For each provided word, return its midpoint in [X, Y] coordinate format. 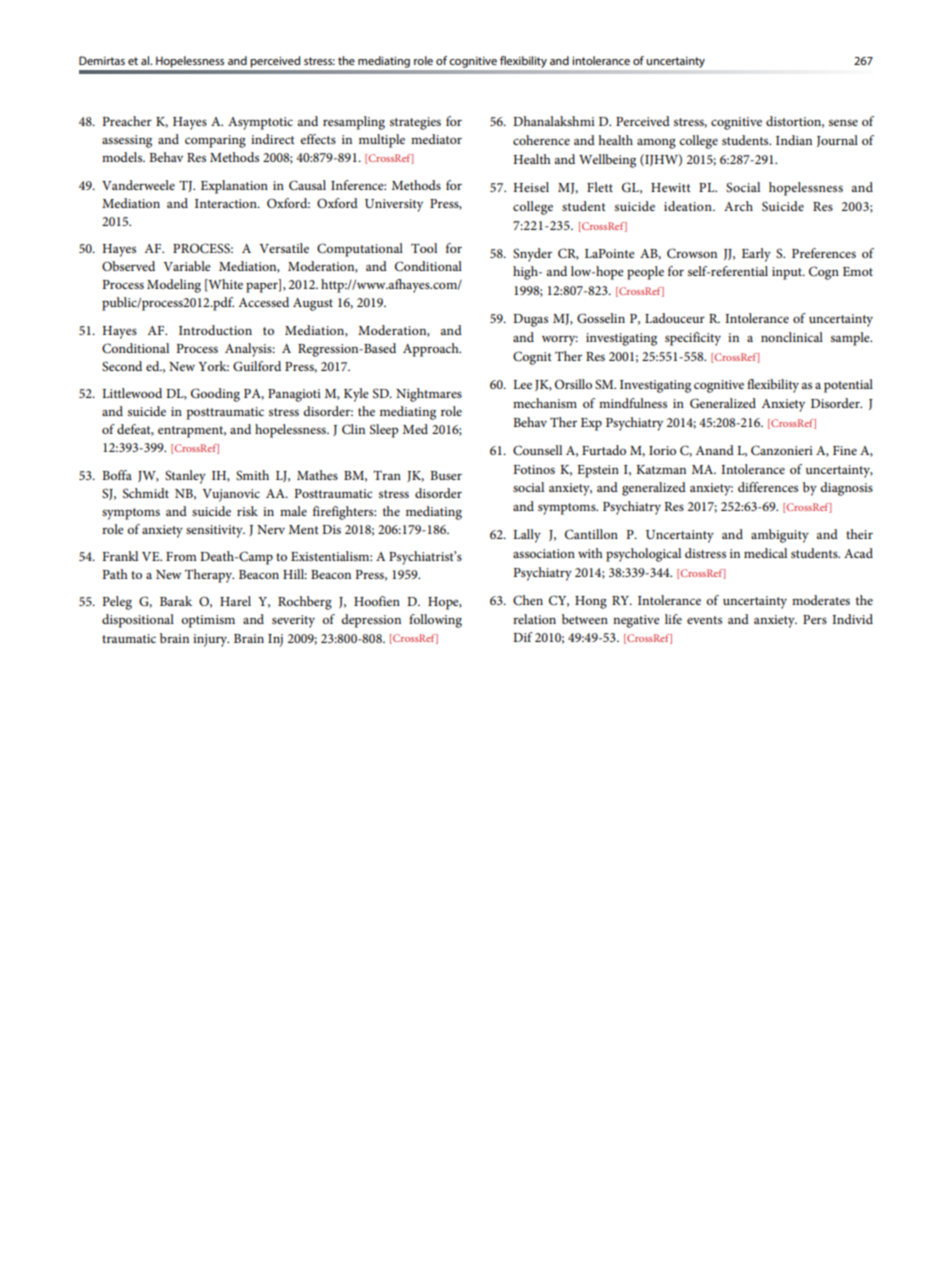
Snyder [532, 255]
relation [534, 619]
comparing [215, 141]
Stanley [185, 477]
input [788, 273]
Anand [714, 450]
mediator [436, 139]
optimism [208, 621]
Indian [794, 140]
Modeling [174, 286]
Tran [387, 475]
